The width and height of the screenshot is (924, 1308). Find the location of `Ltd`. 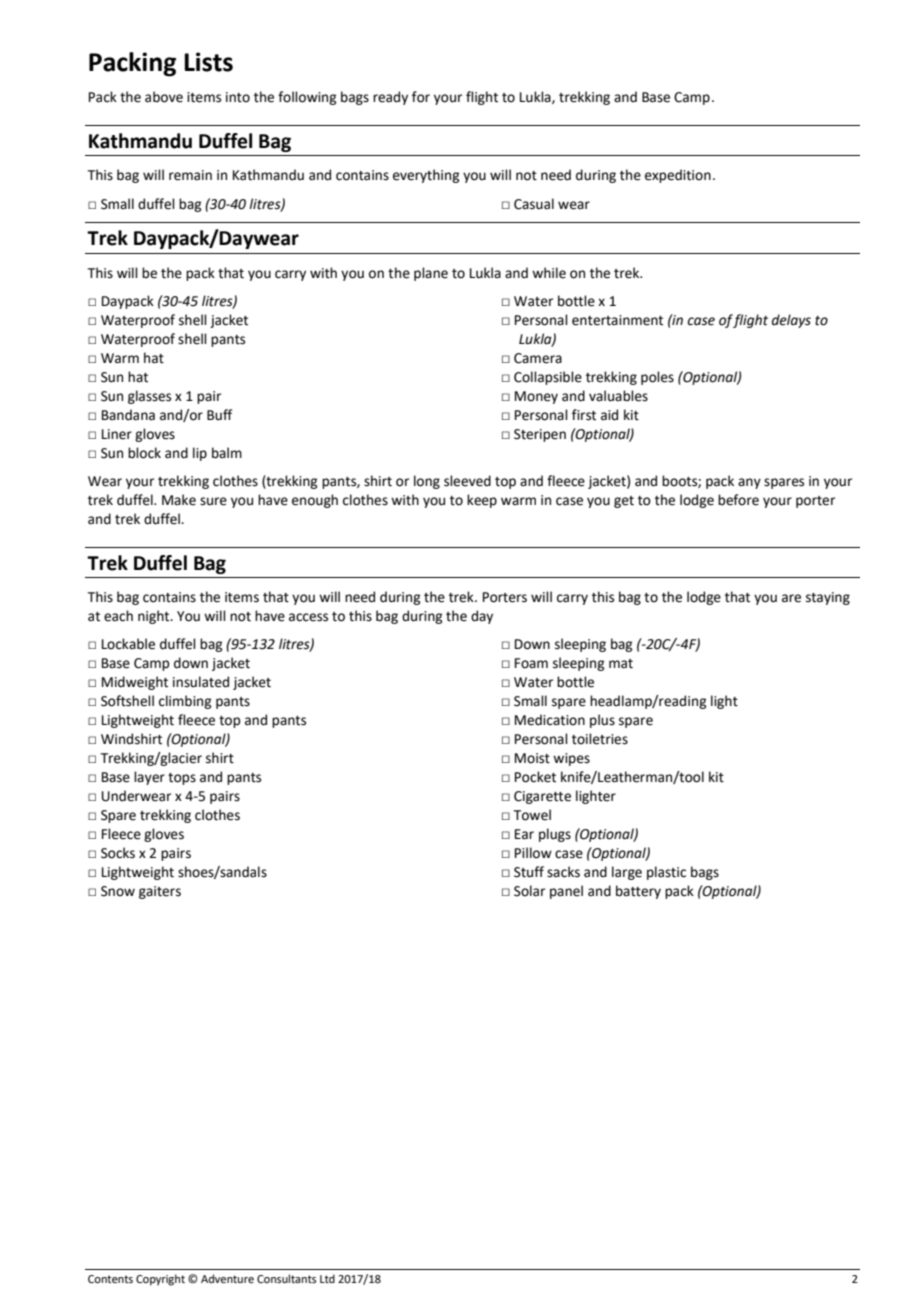

Ltd is located at coordinates (327, 1278).
